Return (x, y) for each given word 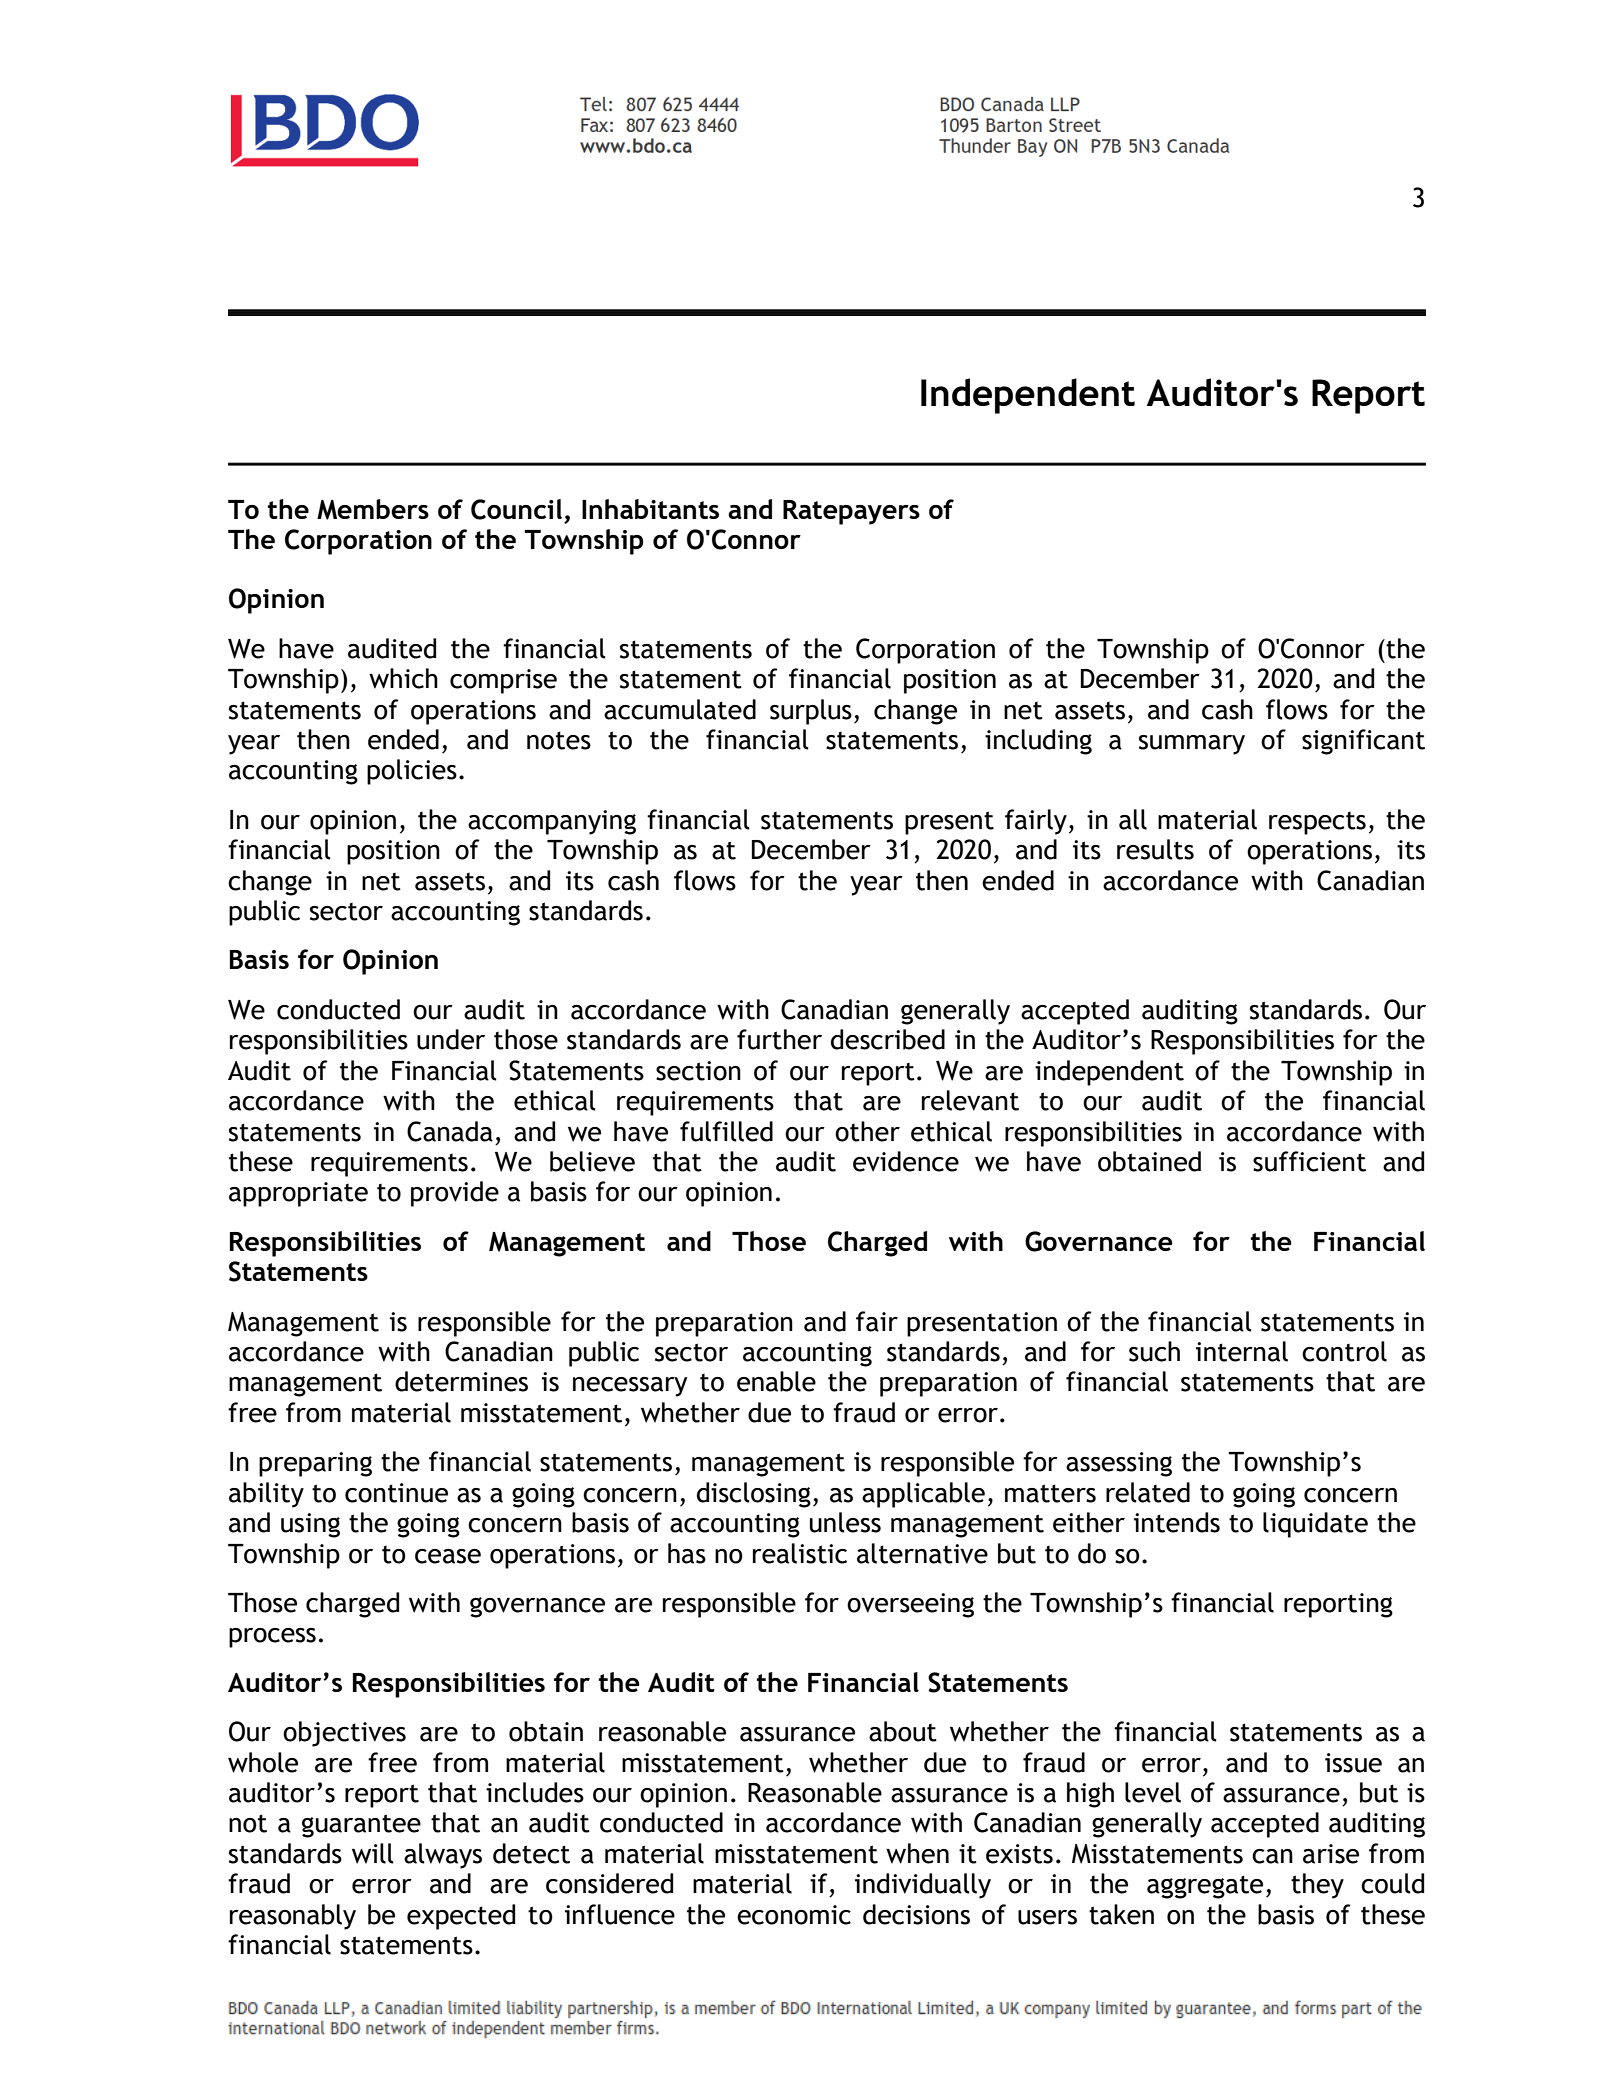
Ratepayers (851, 512)
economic (794, 1915)
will (373, 1853)
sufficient (1309, 1161)
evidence (906, 1161)
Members (373, 509)
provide (455, 1194)
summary (1192, 745)
